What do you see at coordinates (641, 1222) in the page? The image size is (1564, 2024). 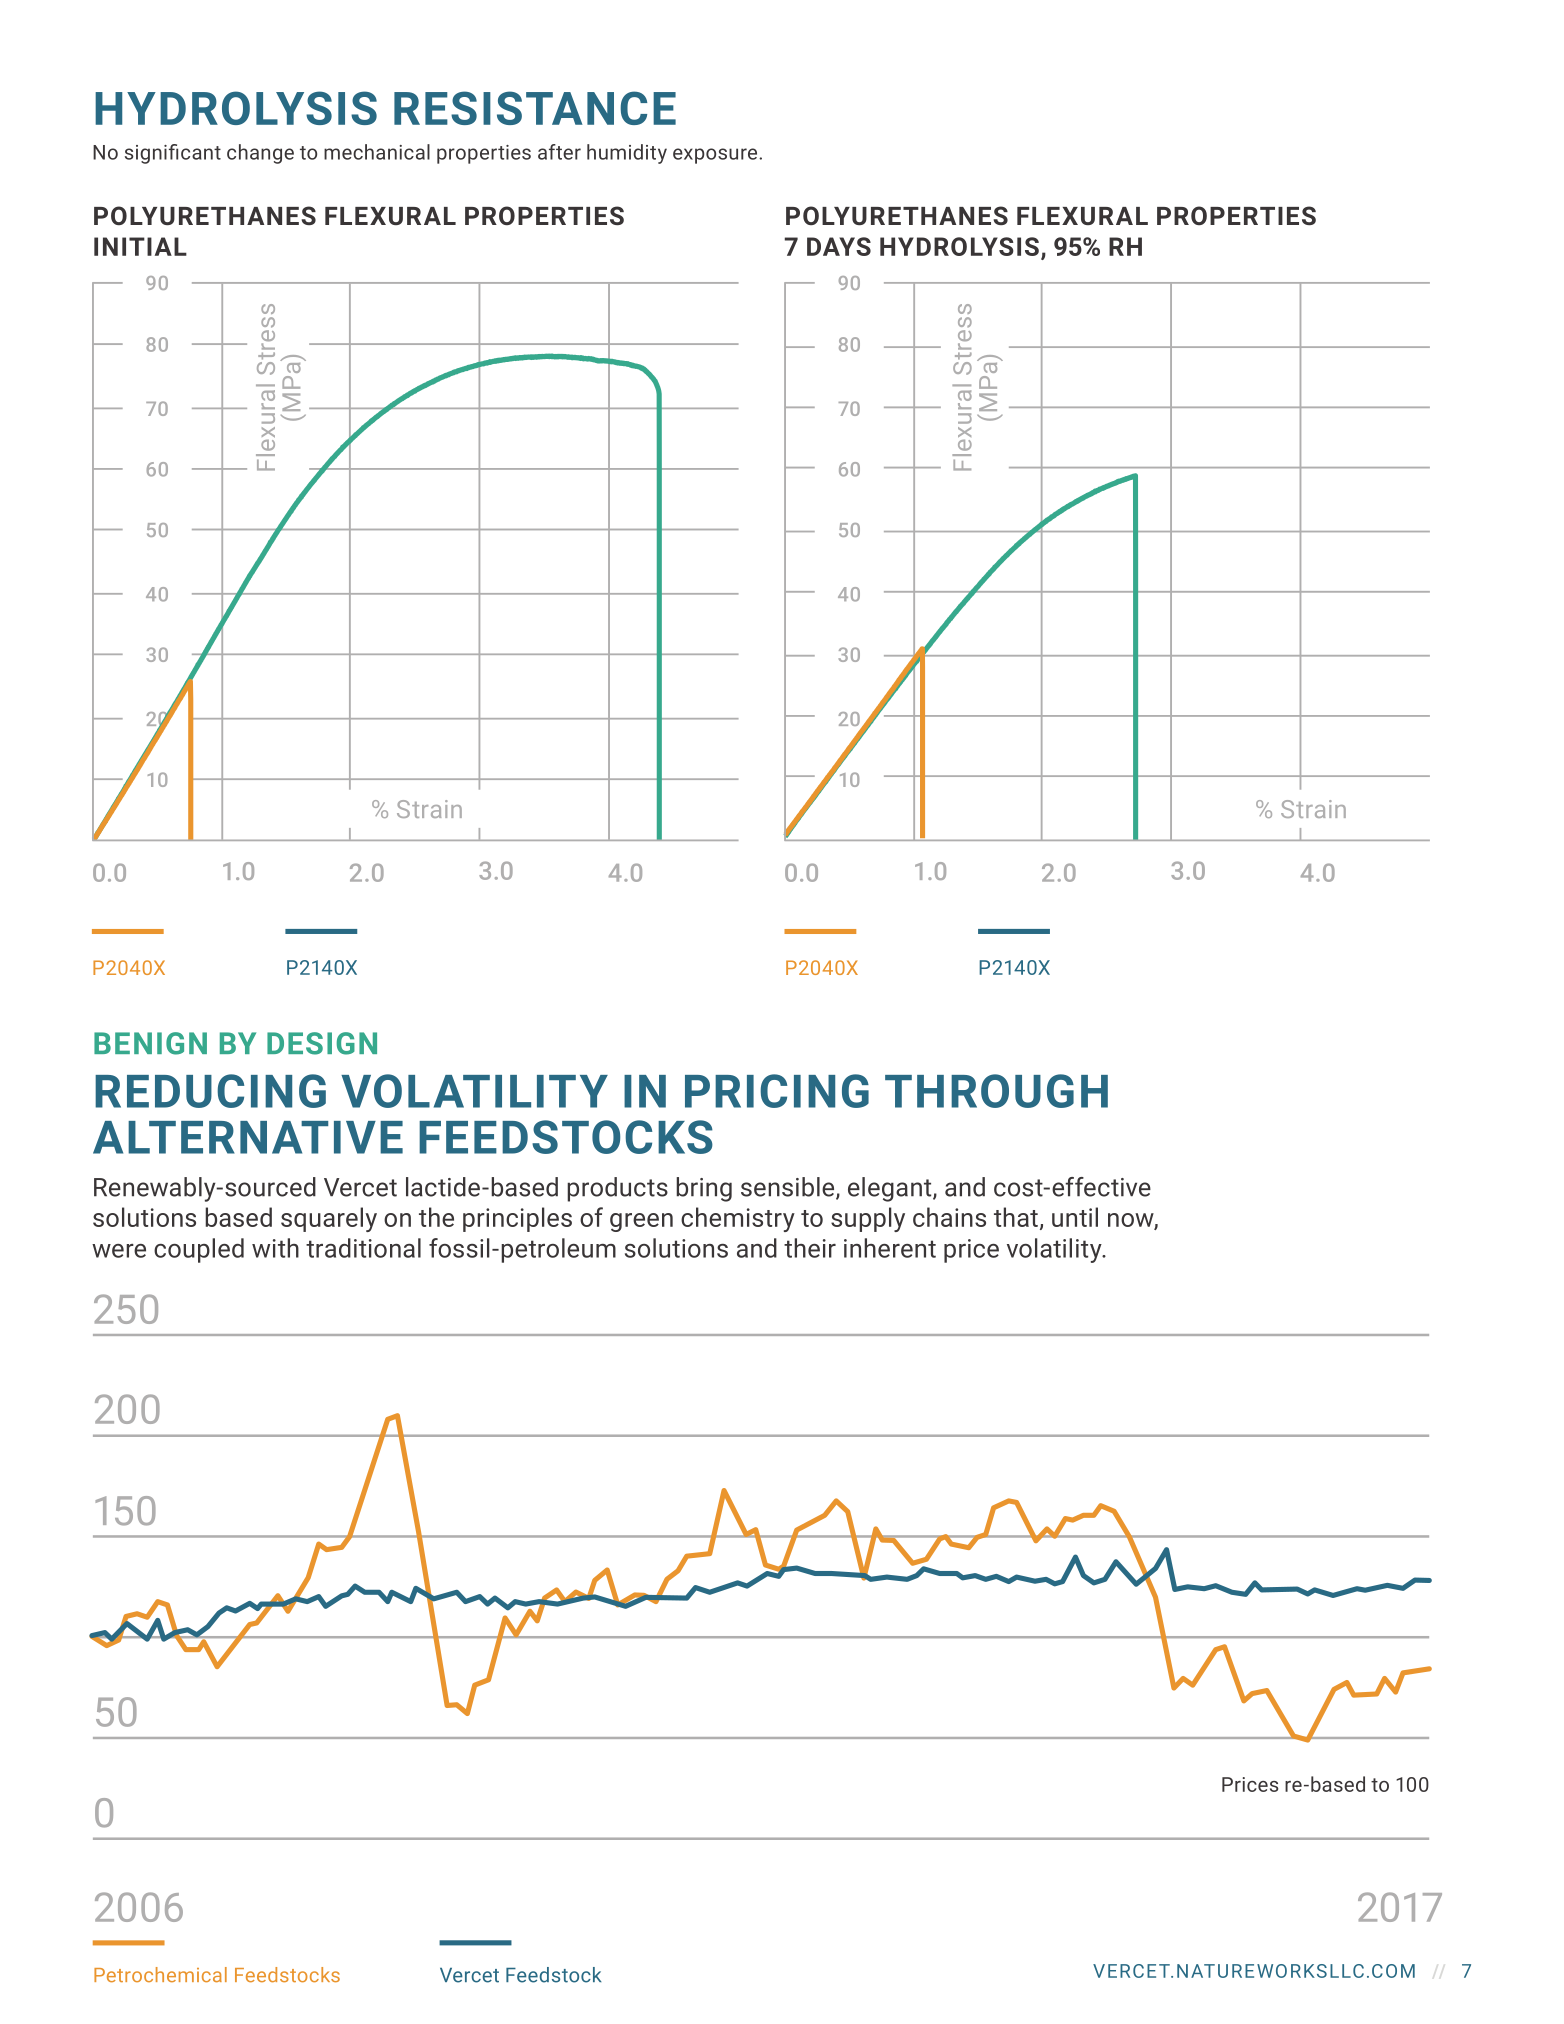 I see `green` at bounding box center [641, 1222].
